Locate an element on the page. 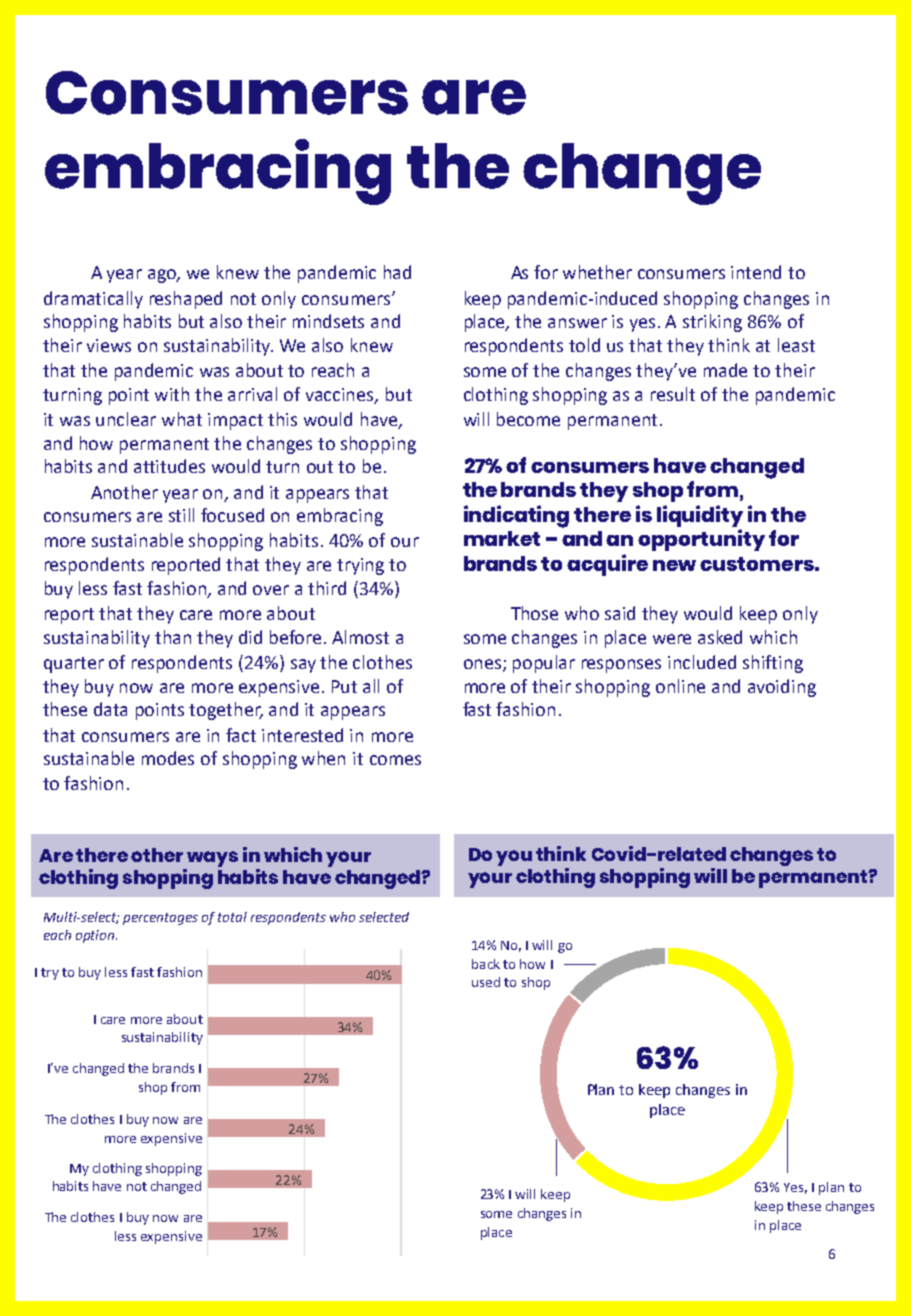  back is located at coordinates (486, 964).
